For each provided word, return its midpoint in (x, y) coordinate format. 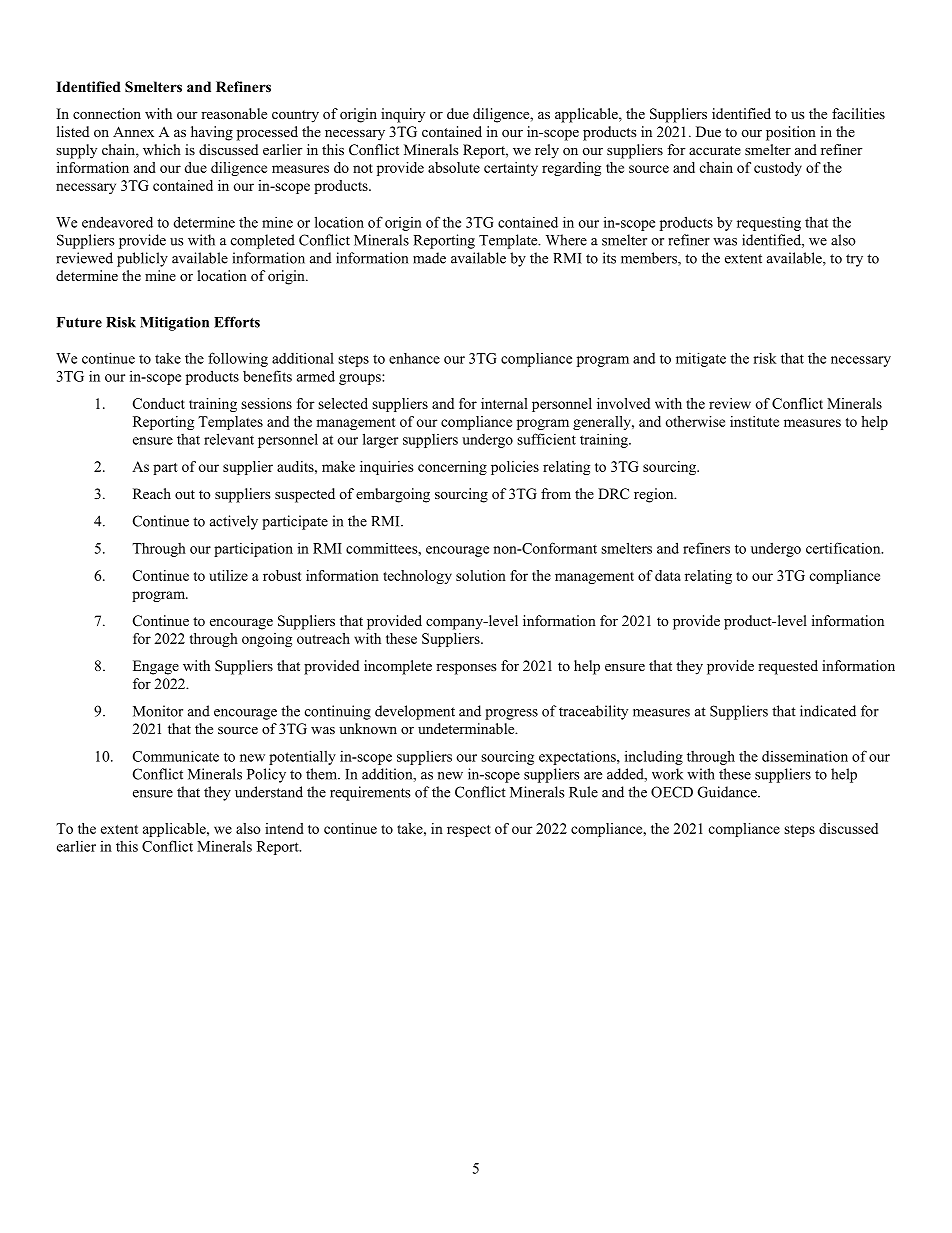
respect (469, 831)
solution (481, 575)
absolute (454, 167)
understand (269, 792)
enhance (414, 358)
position (791, 133)
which (162, 149)
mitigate (701, 359)
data (668, 575)
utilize (228, 575)
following (238, 359)
